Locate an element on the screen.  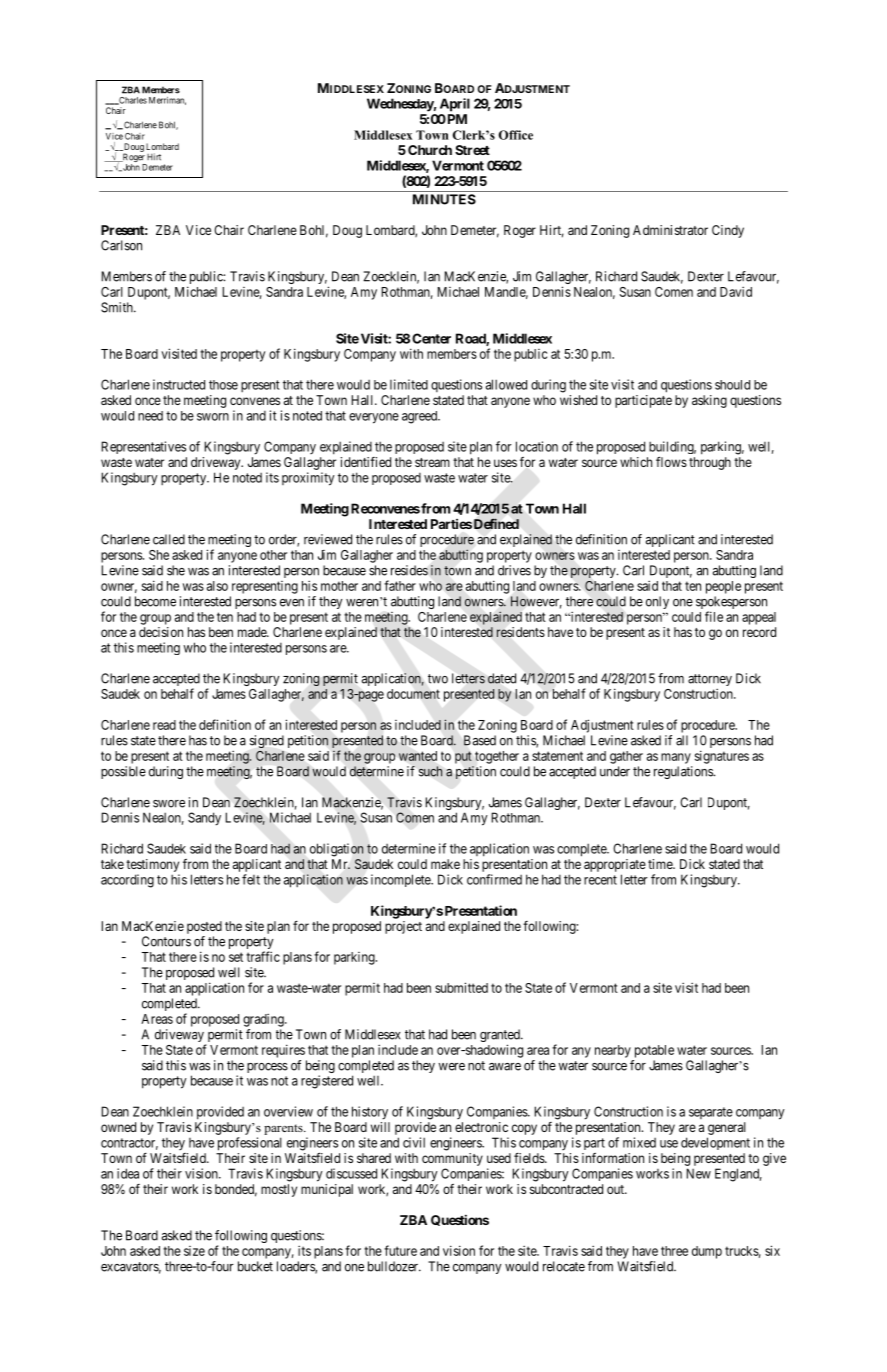
submitted is located at coordinates (461, 987).
